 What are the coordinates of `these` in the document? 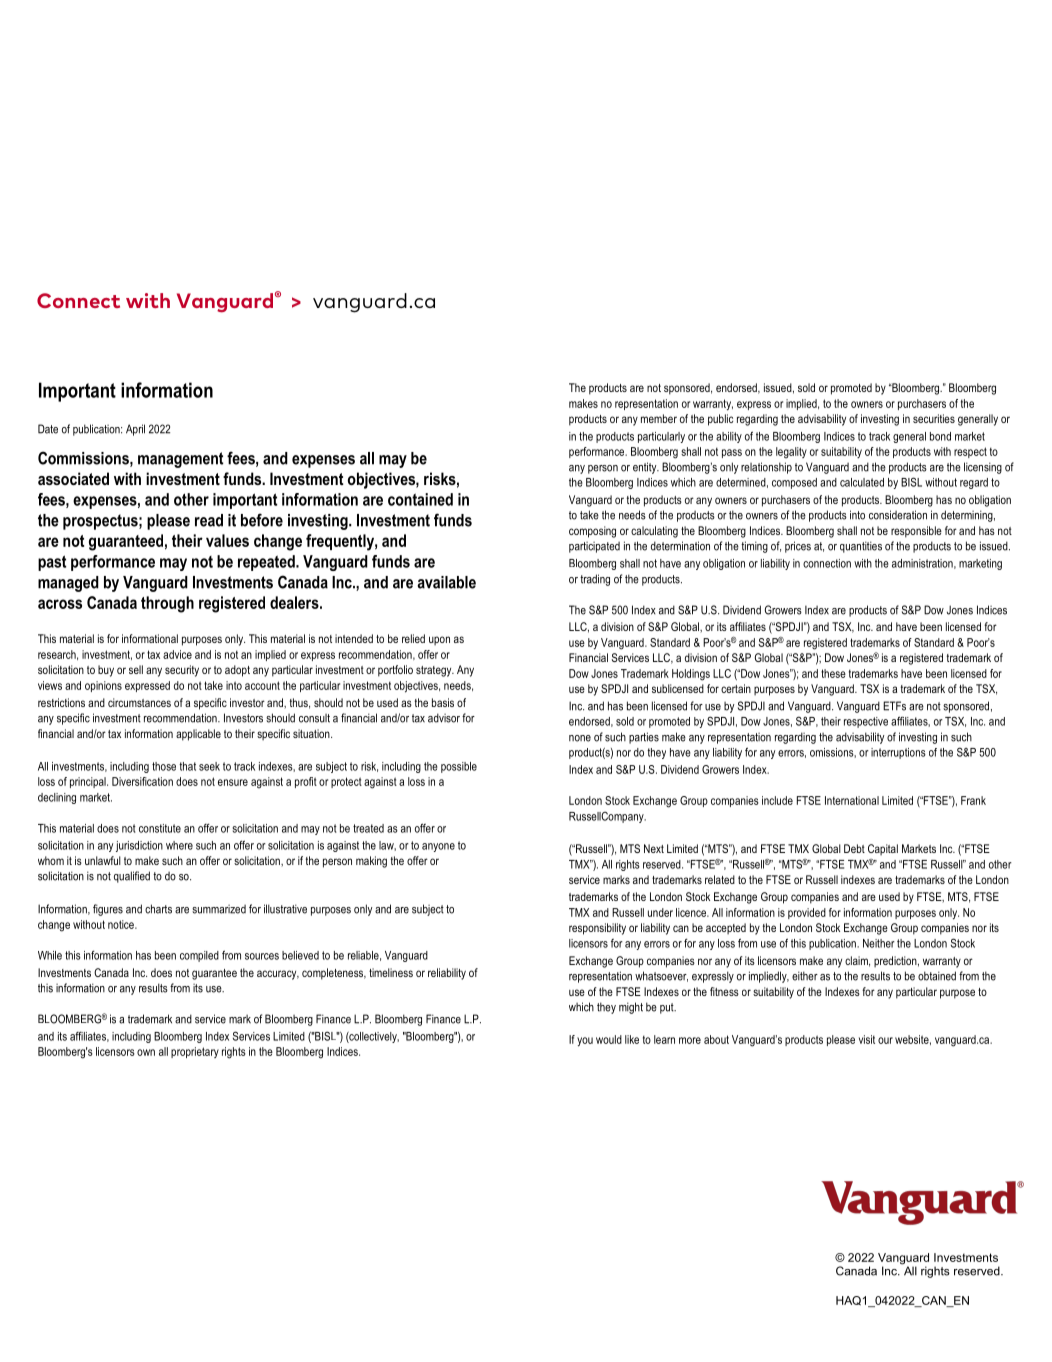 It's located at (833, 673).
